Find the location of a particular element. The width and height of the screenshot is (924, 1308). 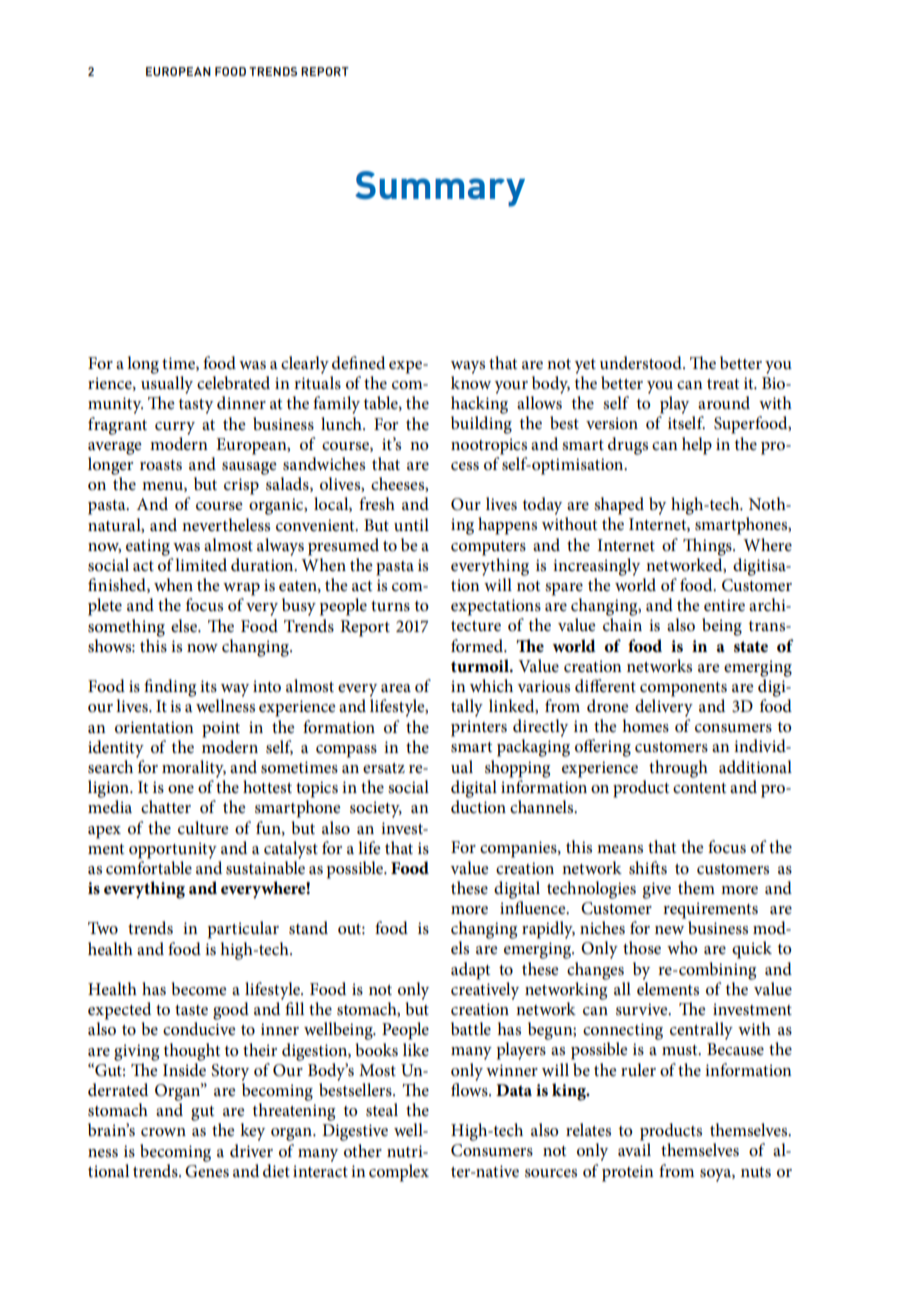

means is located at coordinates (620, 849).
